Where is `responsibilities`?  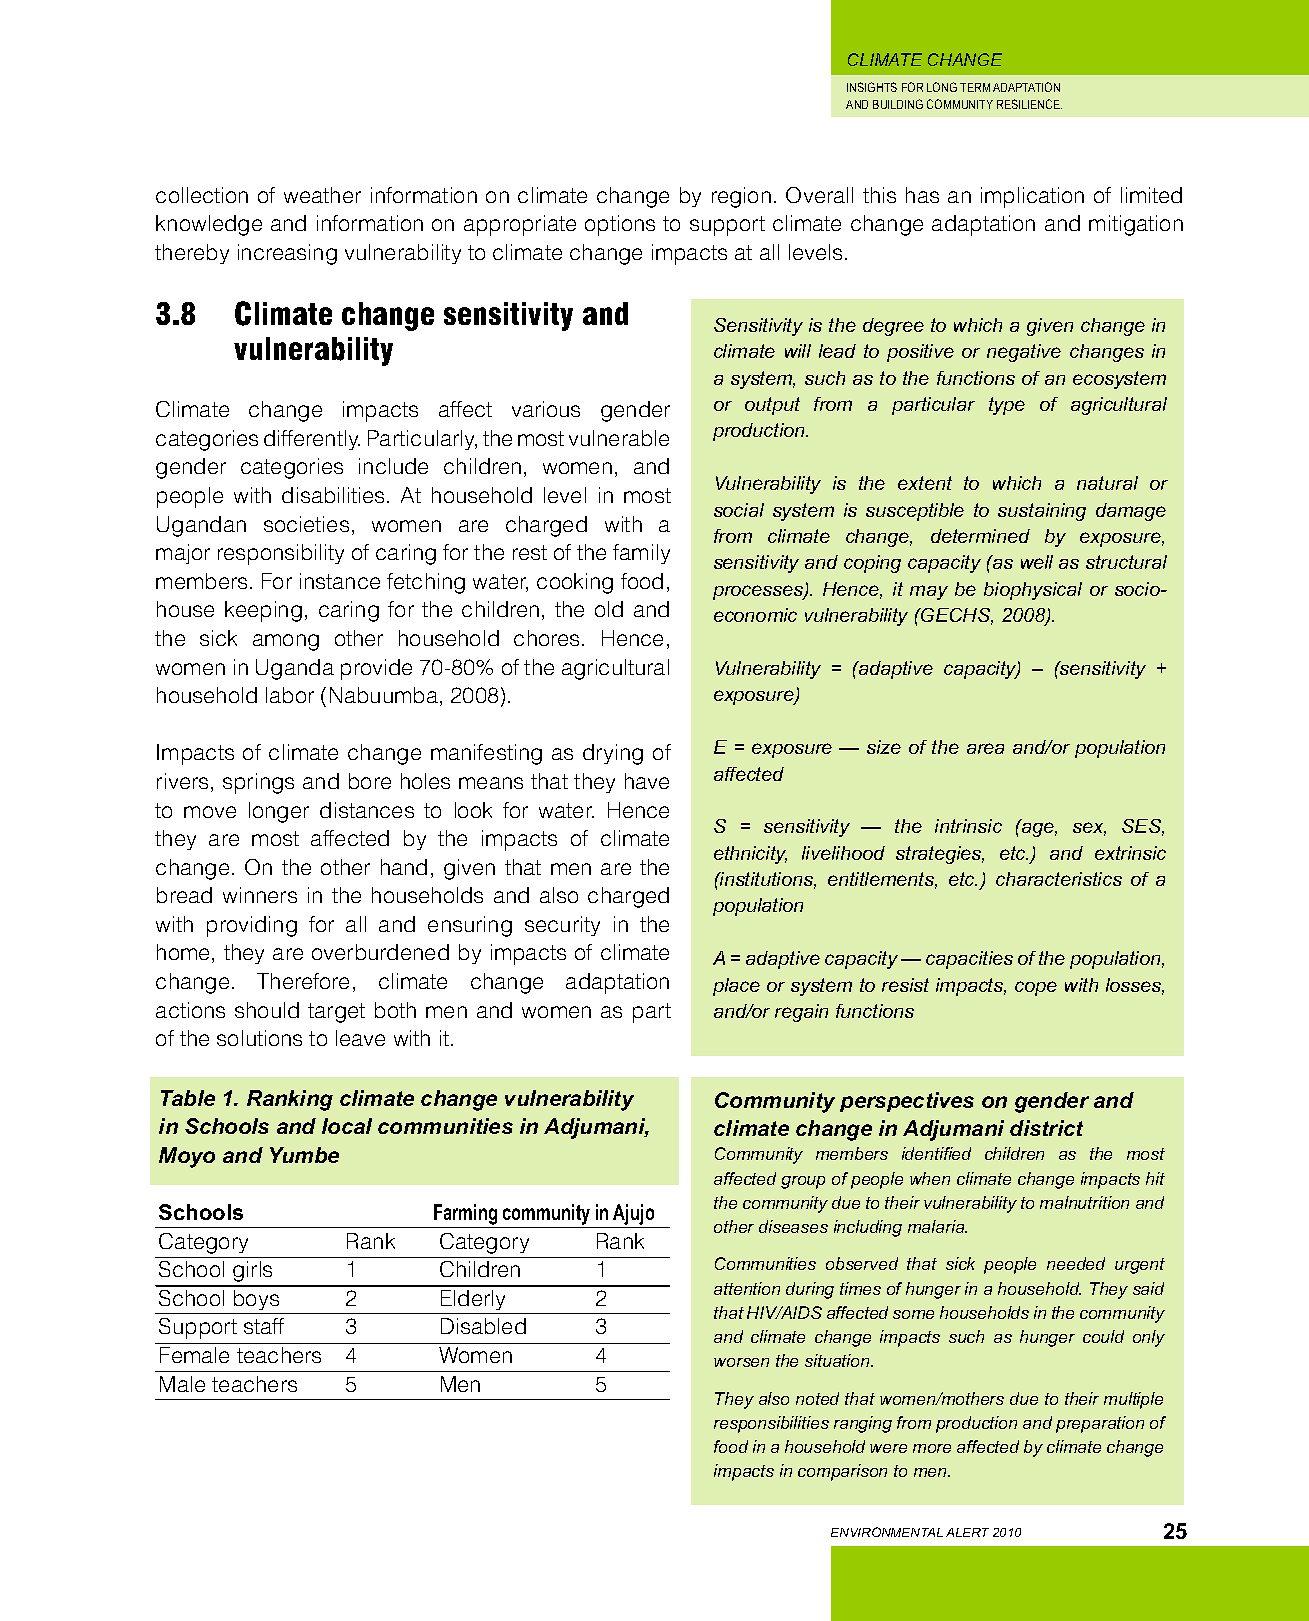 responsibilities is located at coordinates (771, 1424).
